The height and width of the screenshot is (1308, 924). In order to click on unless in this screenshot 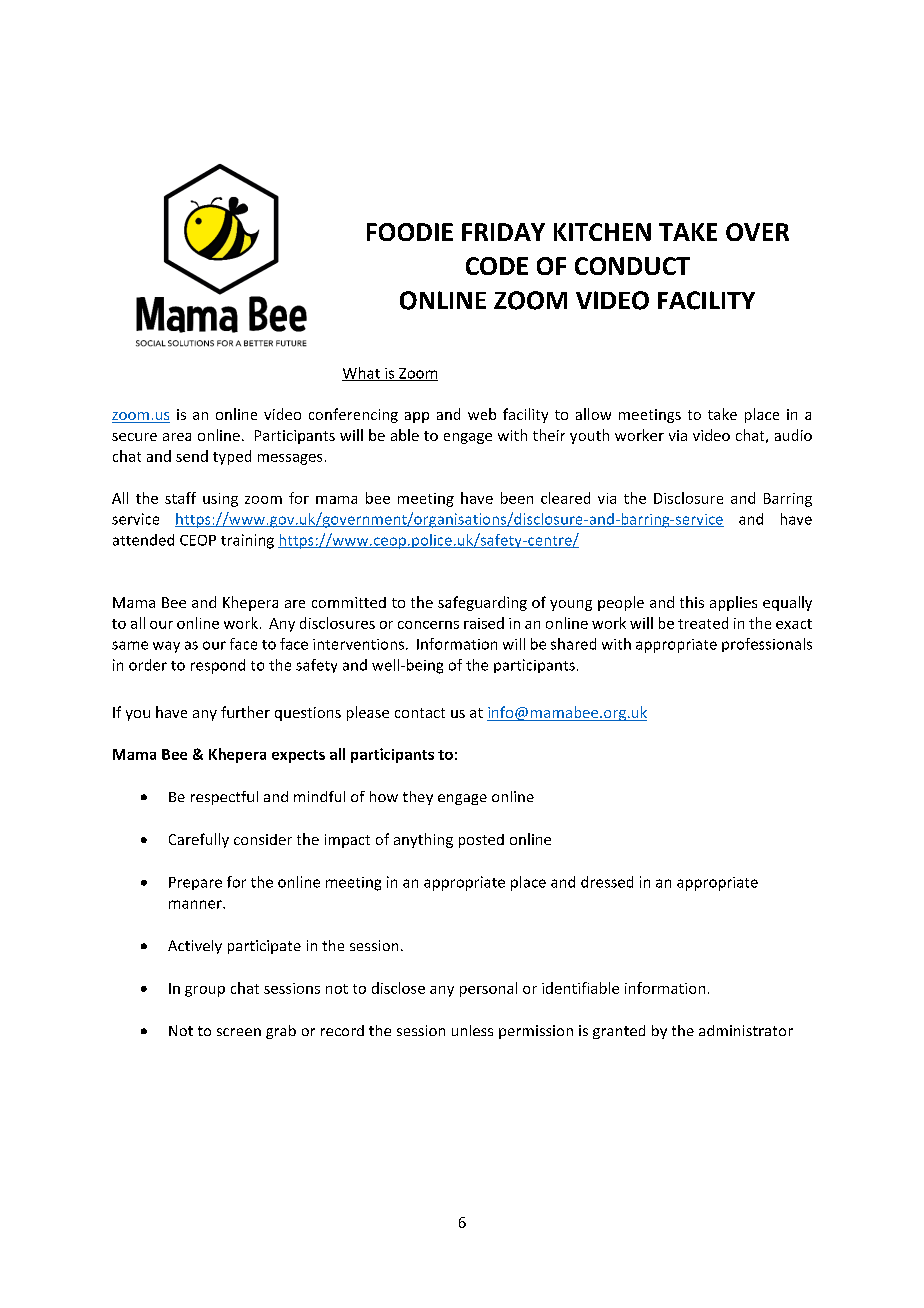, I will do `click(472, 1030)`.
